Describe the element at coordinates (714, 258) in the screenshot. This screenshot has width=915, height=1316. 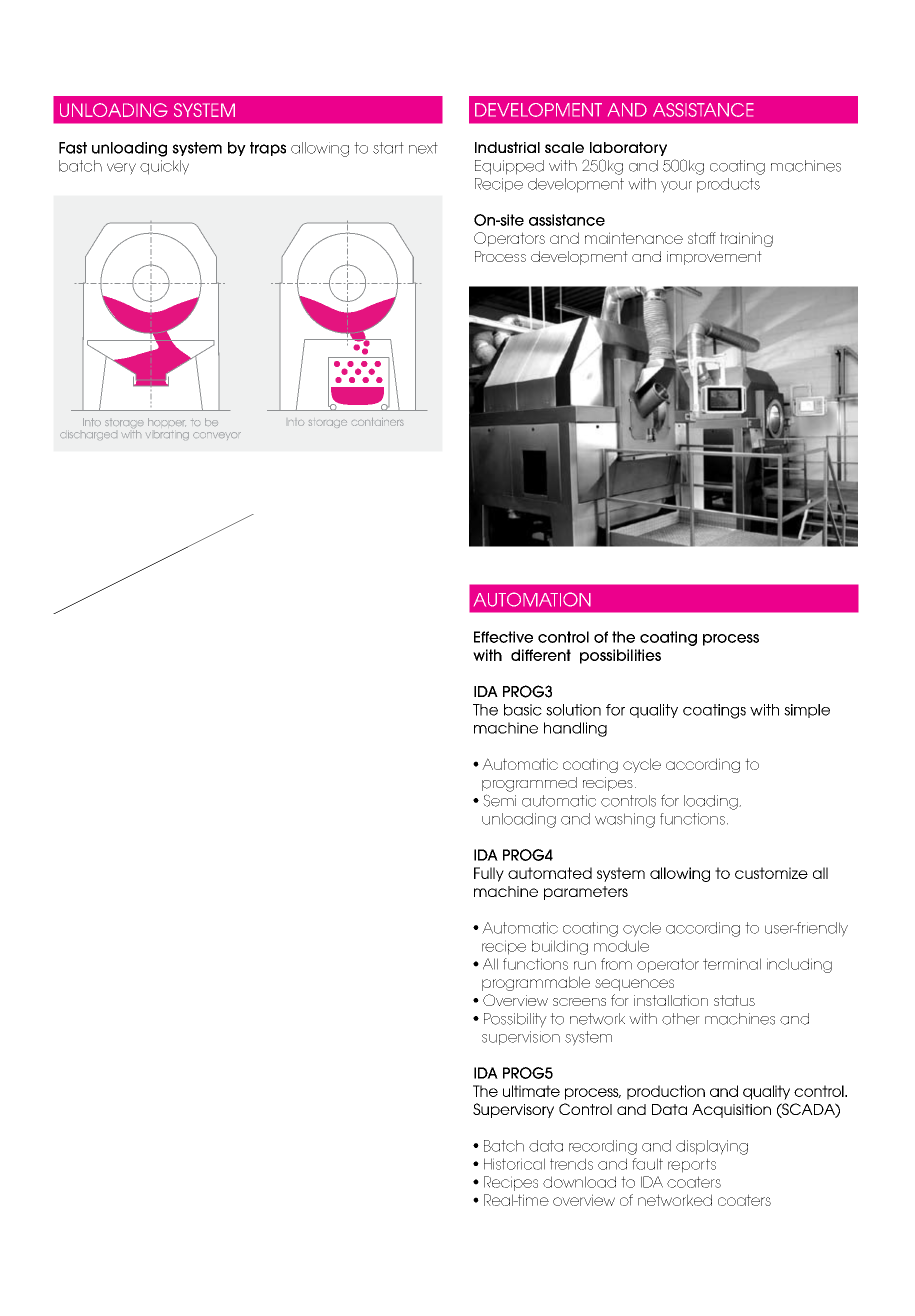
I see `improvement` at that location.
